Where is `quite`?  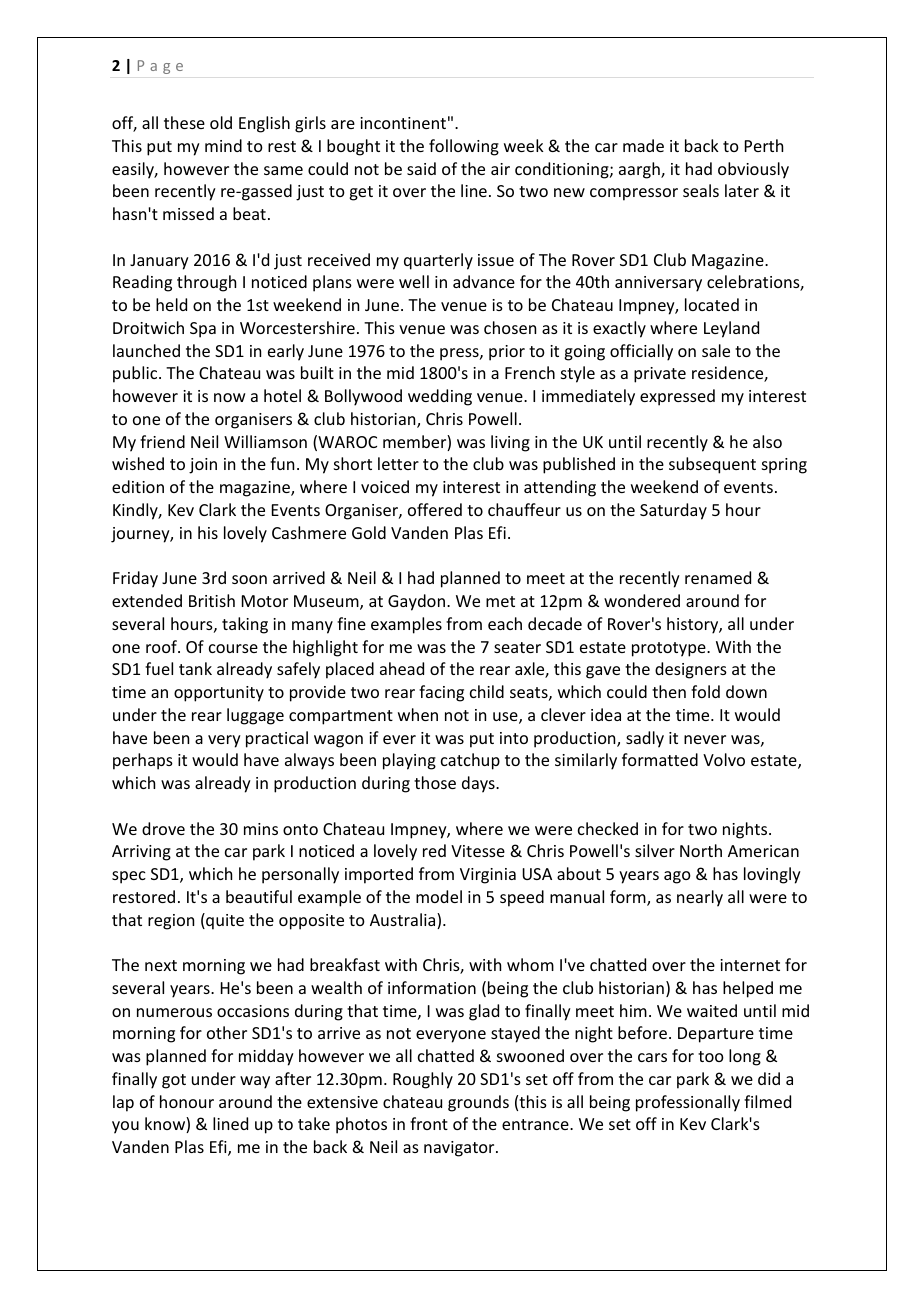 quite is located at coordinates (224, 921).
